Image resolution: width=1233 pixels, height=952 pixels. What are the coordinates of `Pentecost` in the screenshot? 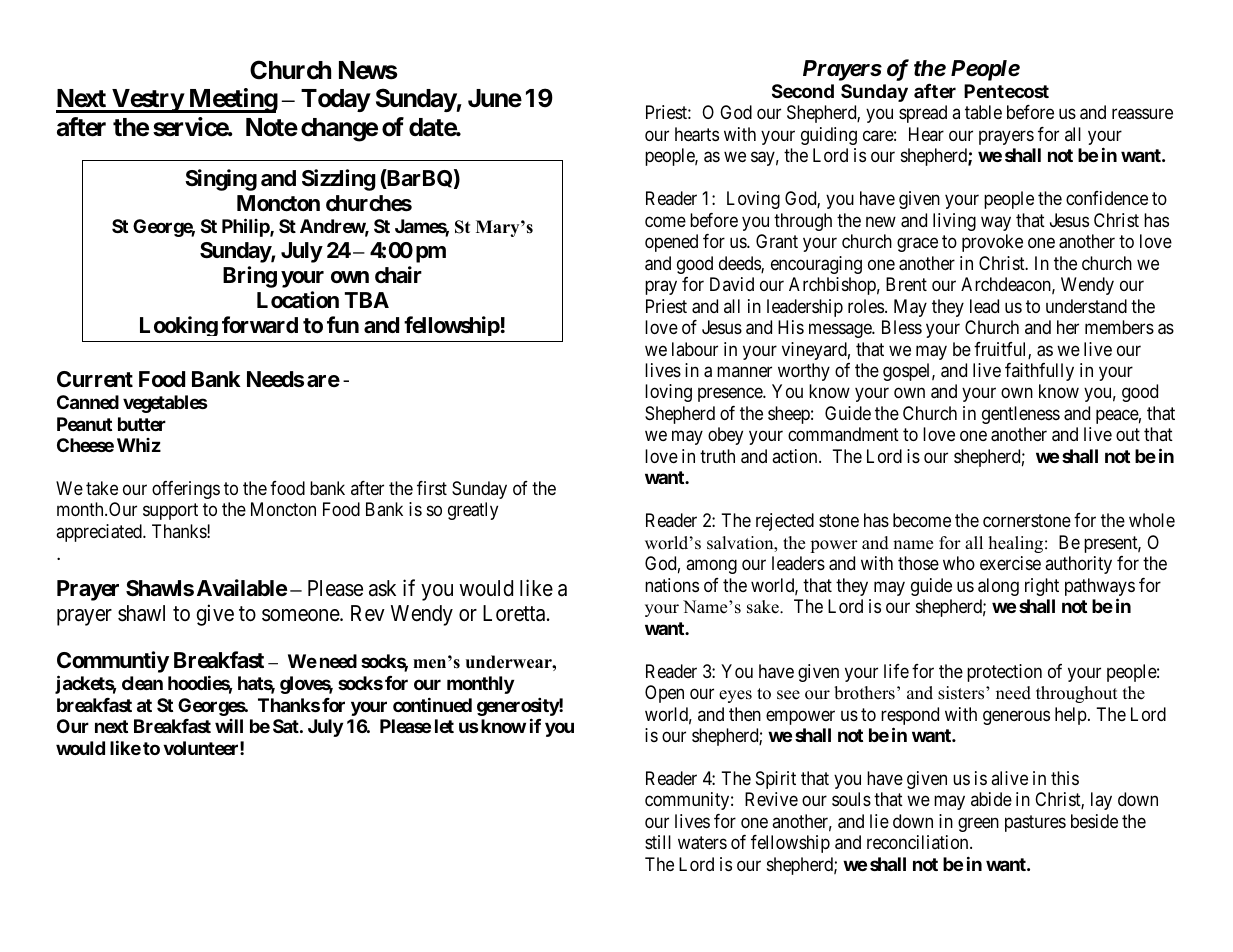 It's located at (1006, 91).
